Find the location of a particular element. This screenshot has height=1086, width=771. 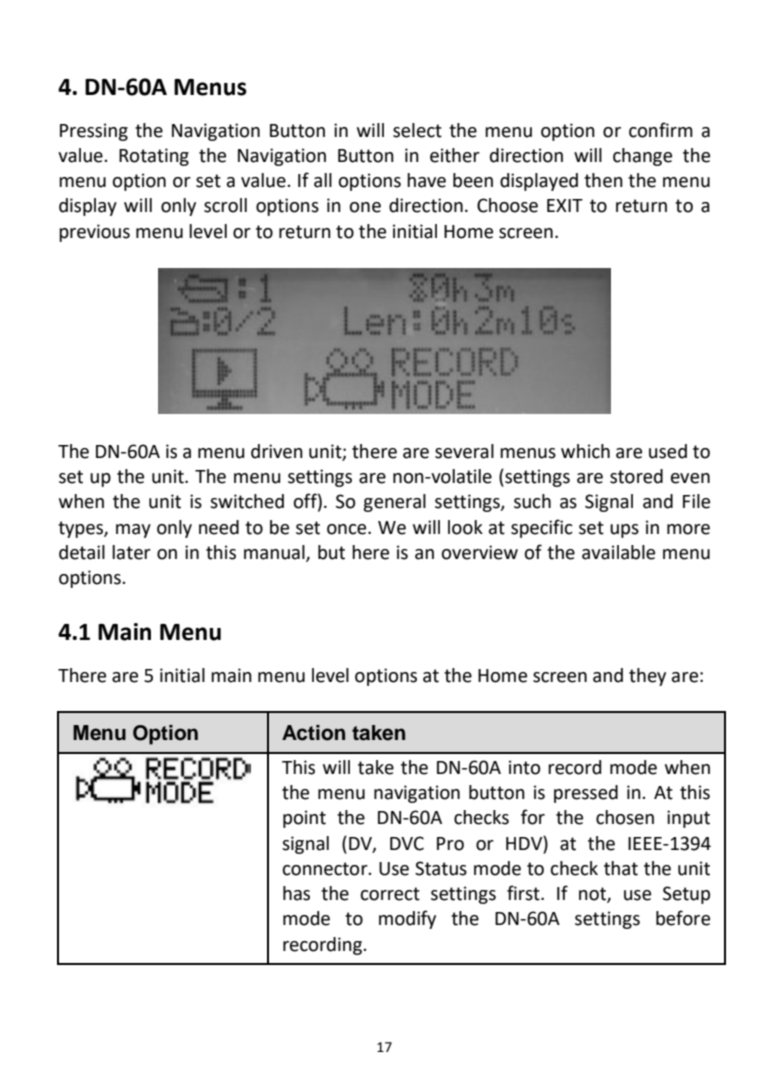

ups is located at coordinates (624, 531).
